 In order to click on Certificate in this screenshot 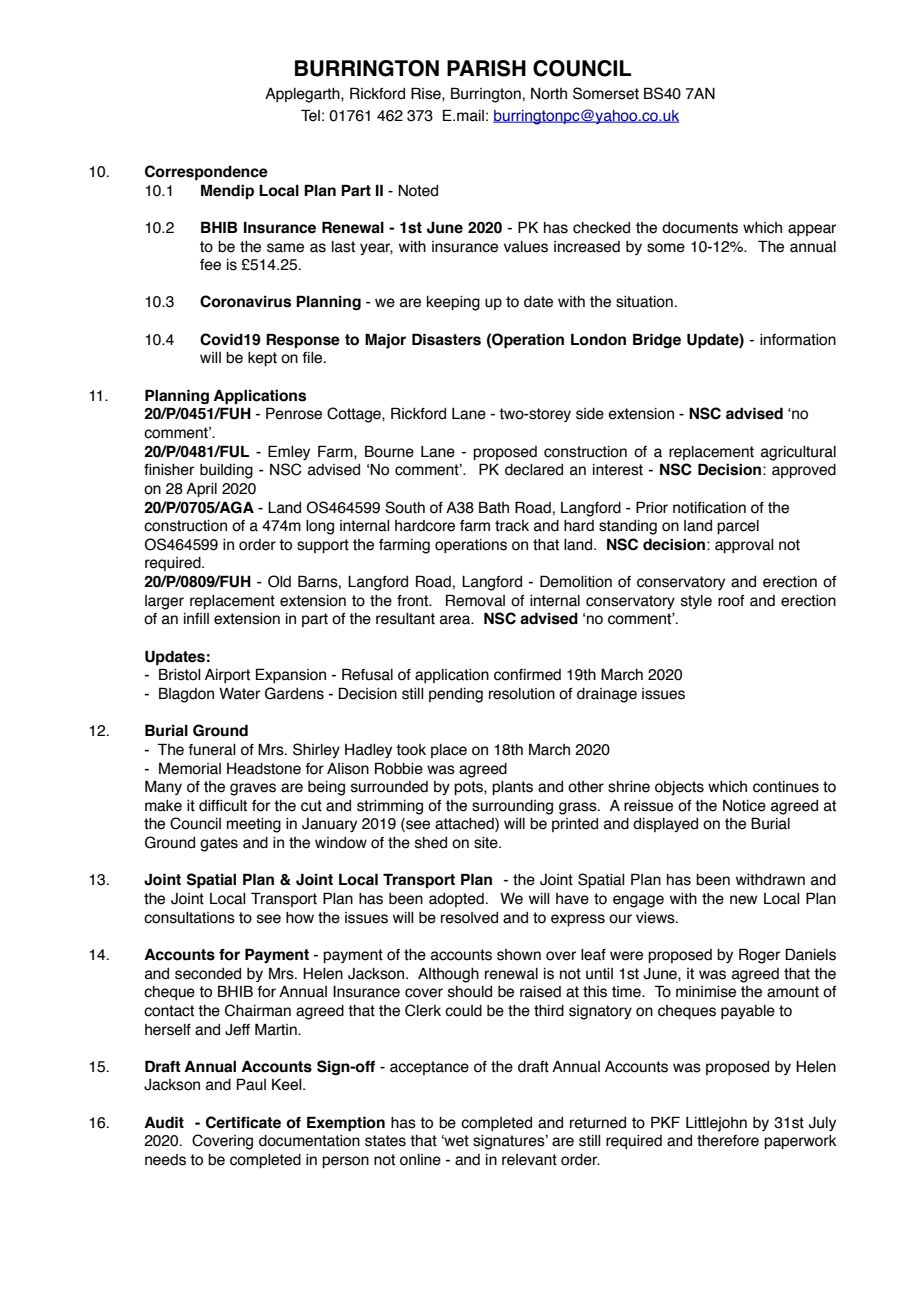, I will do `click(243, 1122)`.
